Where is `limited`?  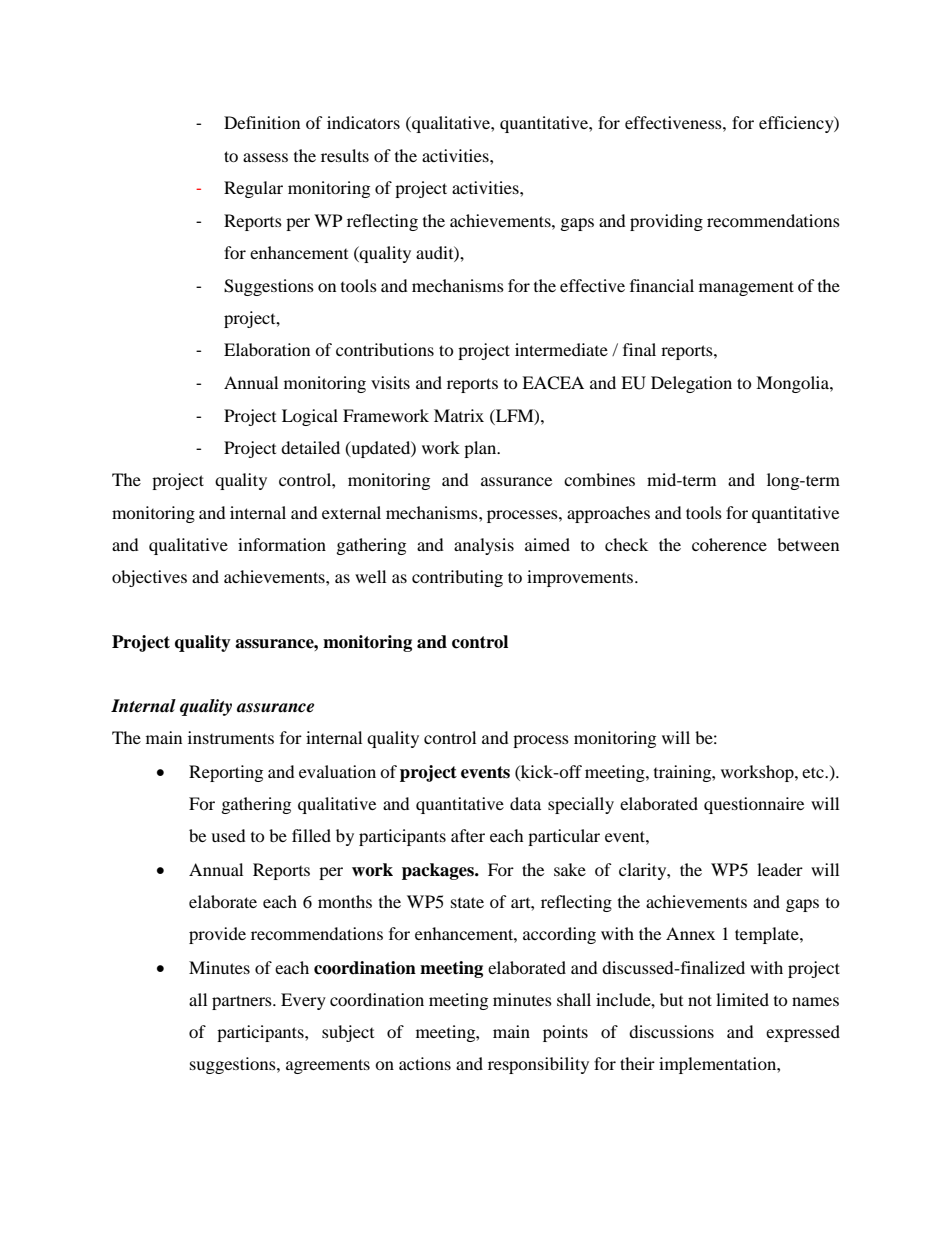 limited is located at coordinates (742, 999).
